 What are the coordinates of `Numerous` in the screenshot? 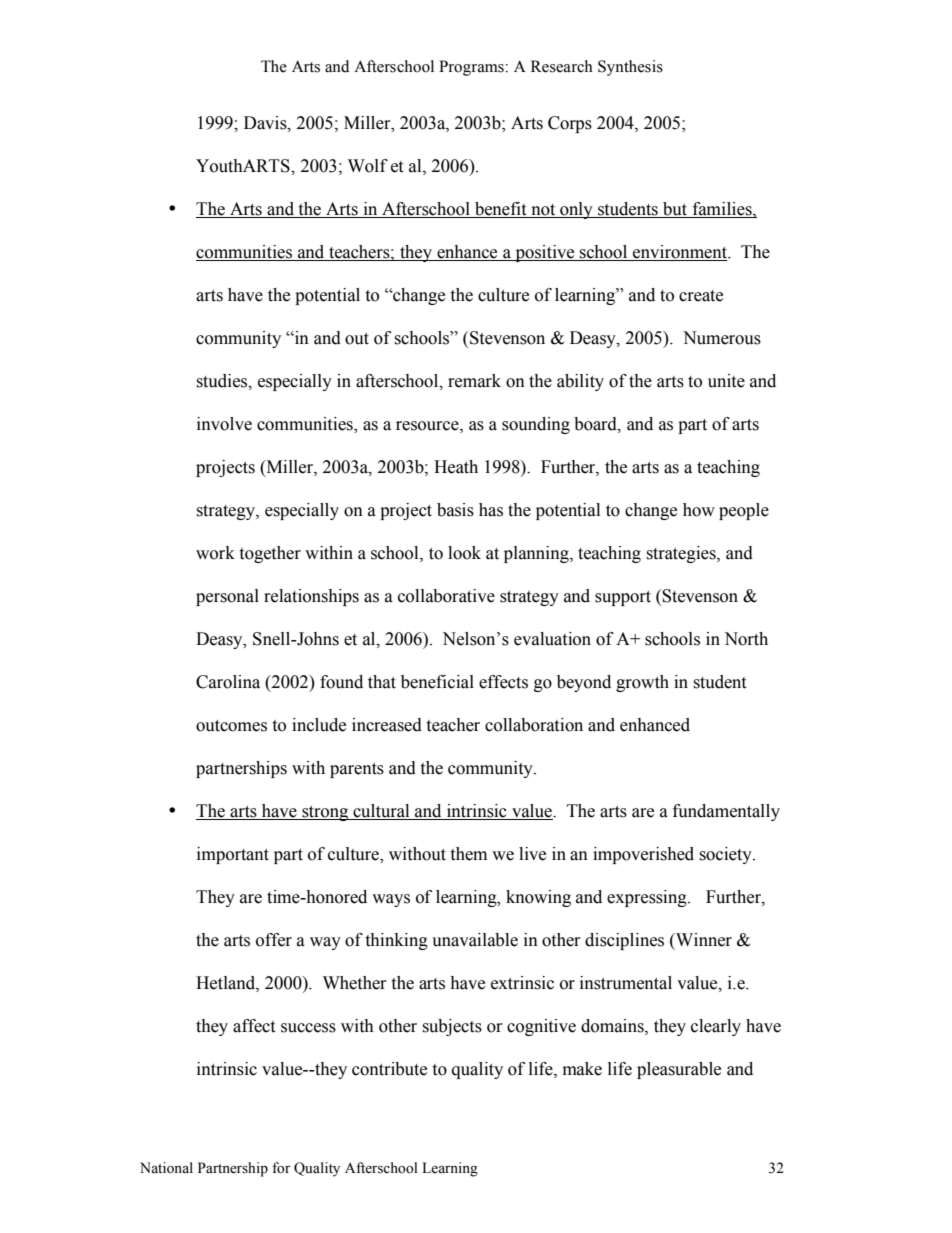 It's located at (722, 338).
